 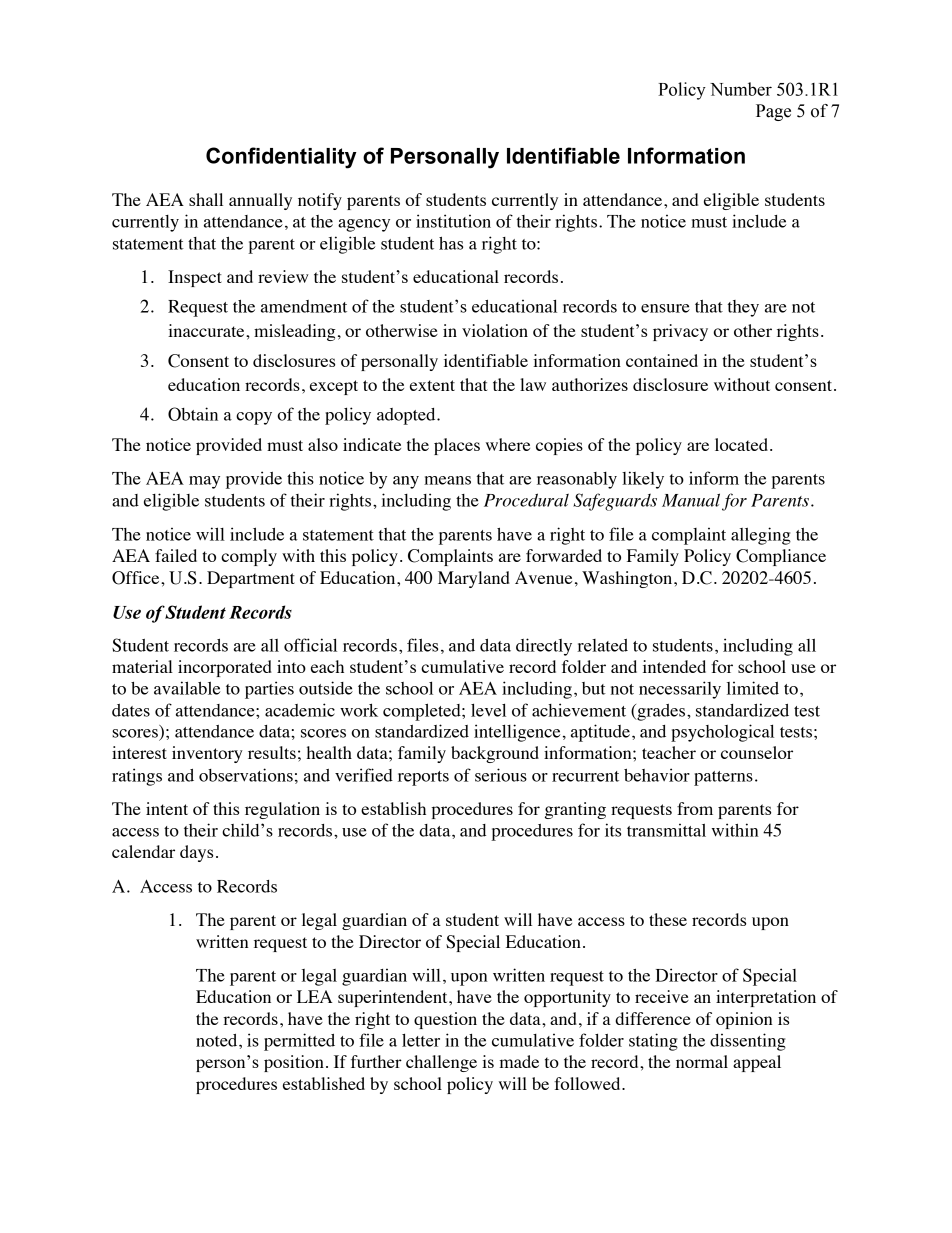 What do you see at coordinates (207, 330) in the screenshot?
I see `inaccurate` at bounding box center [207, 330].
